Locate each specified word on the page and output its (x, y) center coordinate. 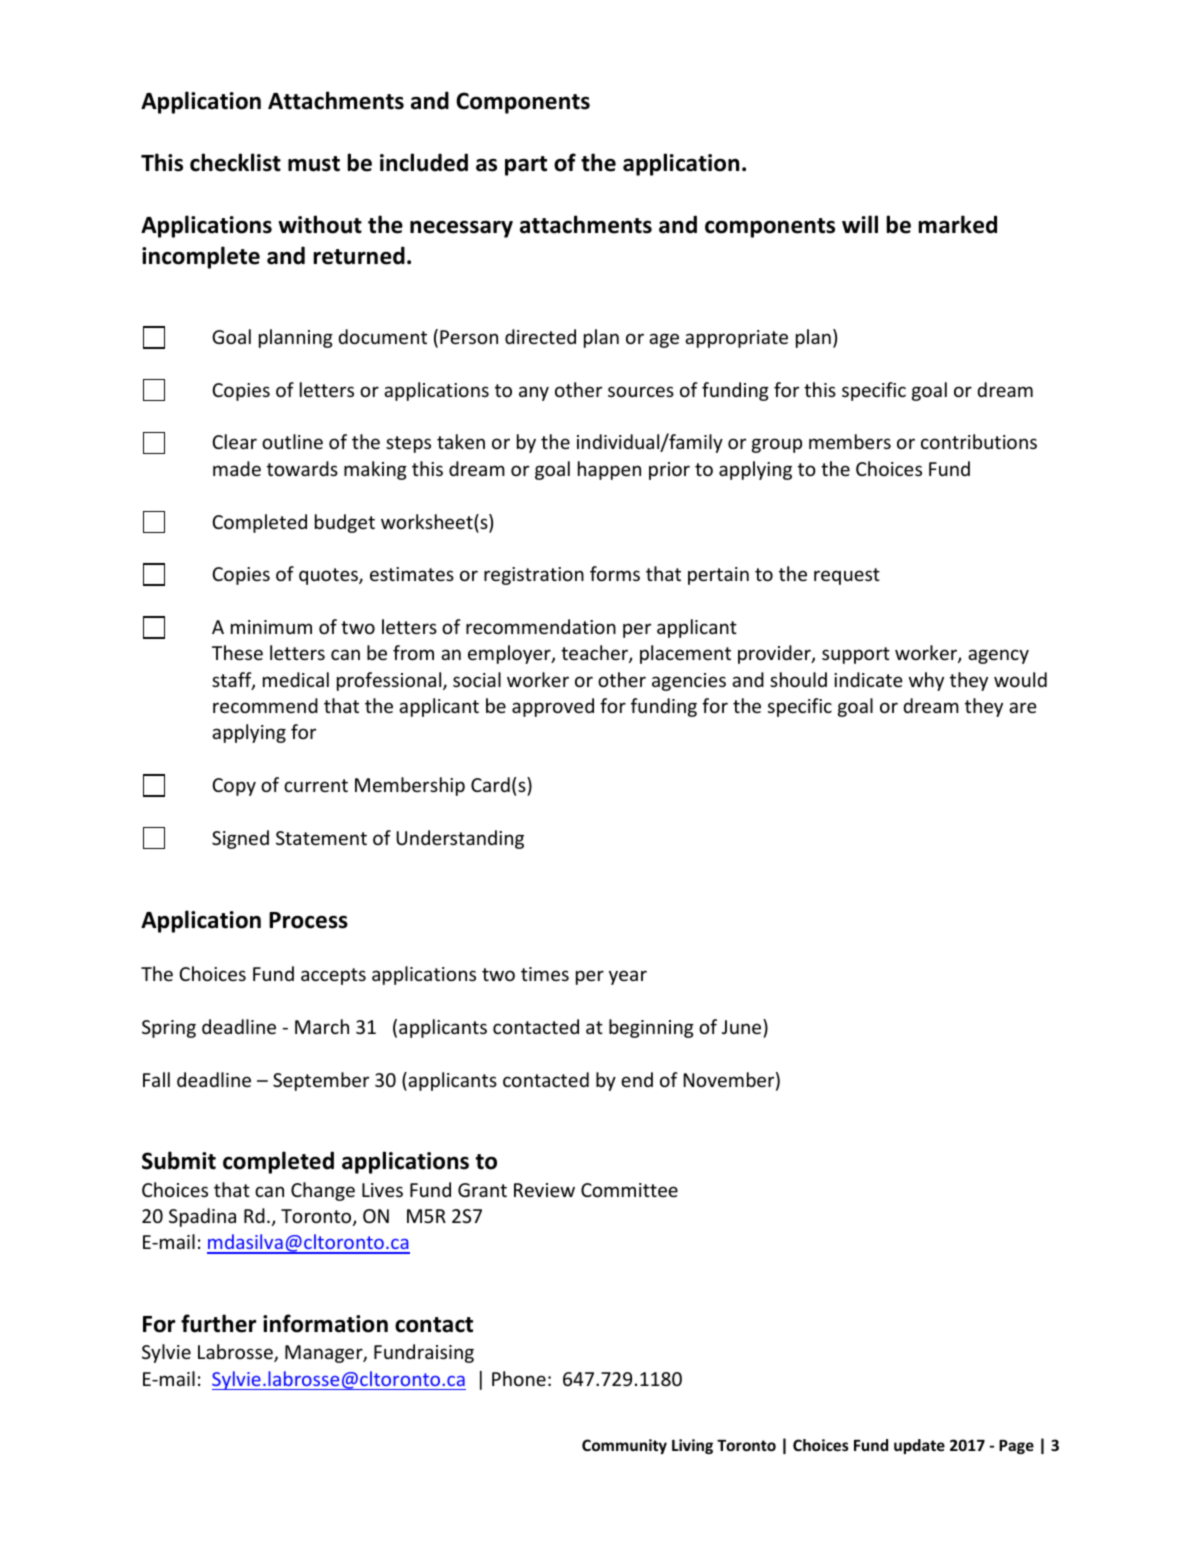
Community (624, 1446)
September (321, 1081)
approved (553, 707)
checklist (235, 162)
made (237, 468)
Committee (629, 1190)
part (526, 166)
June (743, 1026)
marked (958, 224)
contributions (979, 441)
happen (609, 470)
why (926, 681)
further (218, 1323)
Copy (234, 787)
